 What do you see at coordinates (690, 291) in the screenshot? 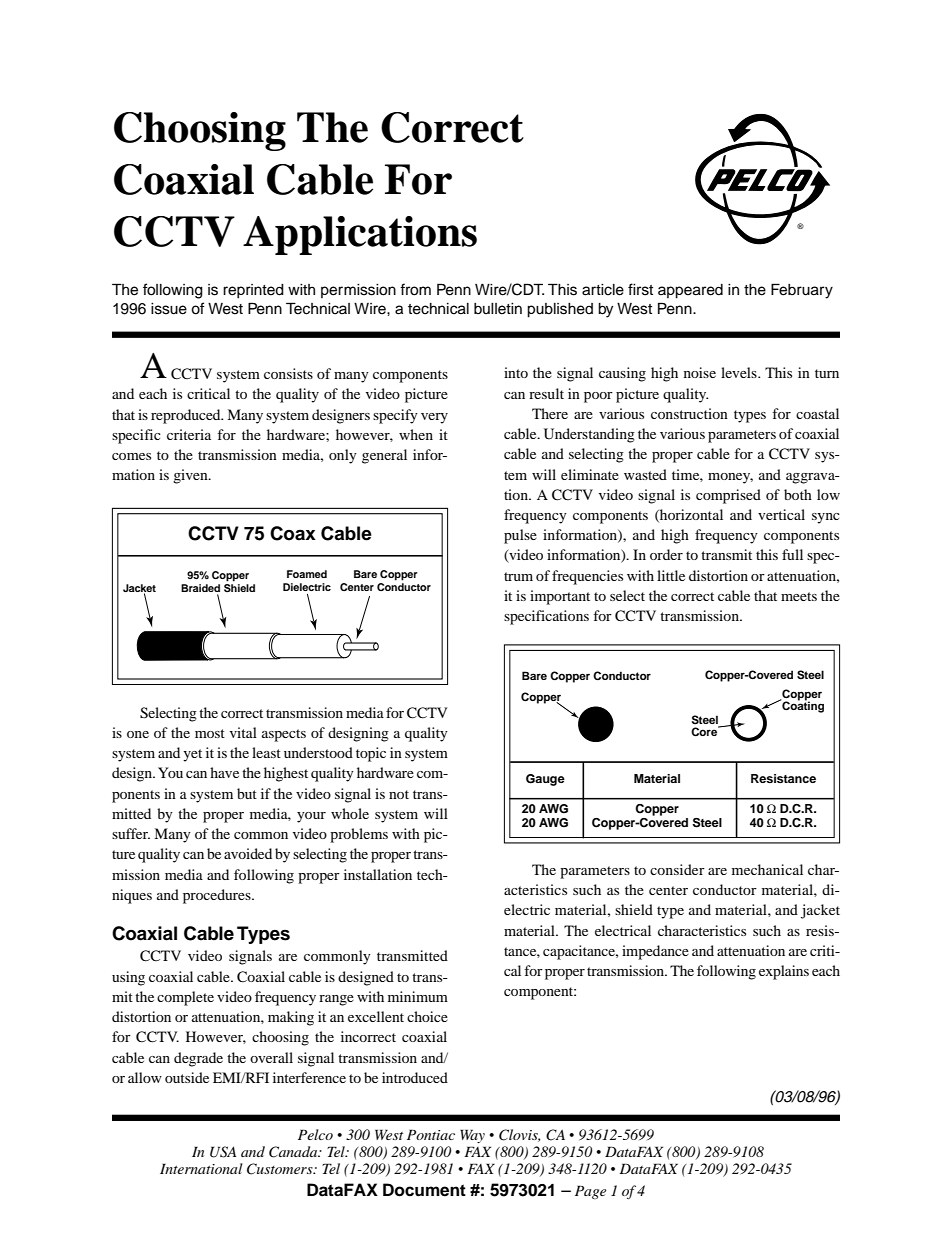
I see `appeared` at bounding box center [690, 291].
